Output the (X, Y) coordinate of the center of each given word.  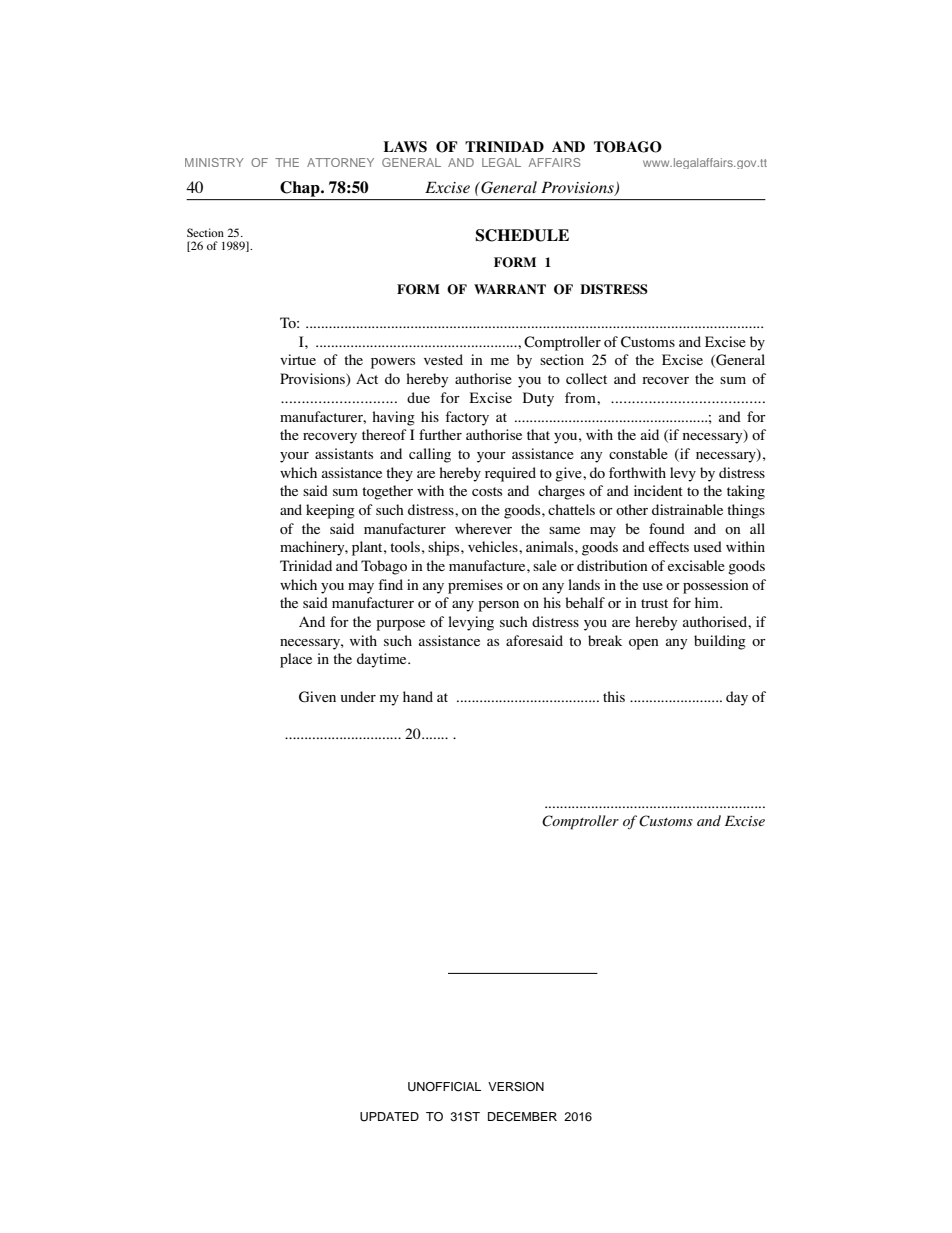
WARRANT (510, 289)
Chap (301, 189)
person (498, 606)
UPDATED (389, 1117)
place (296, 660)
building (720, 642)
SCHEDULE (522, 235)
